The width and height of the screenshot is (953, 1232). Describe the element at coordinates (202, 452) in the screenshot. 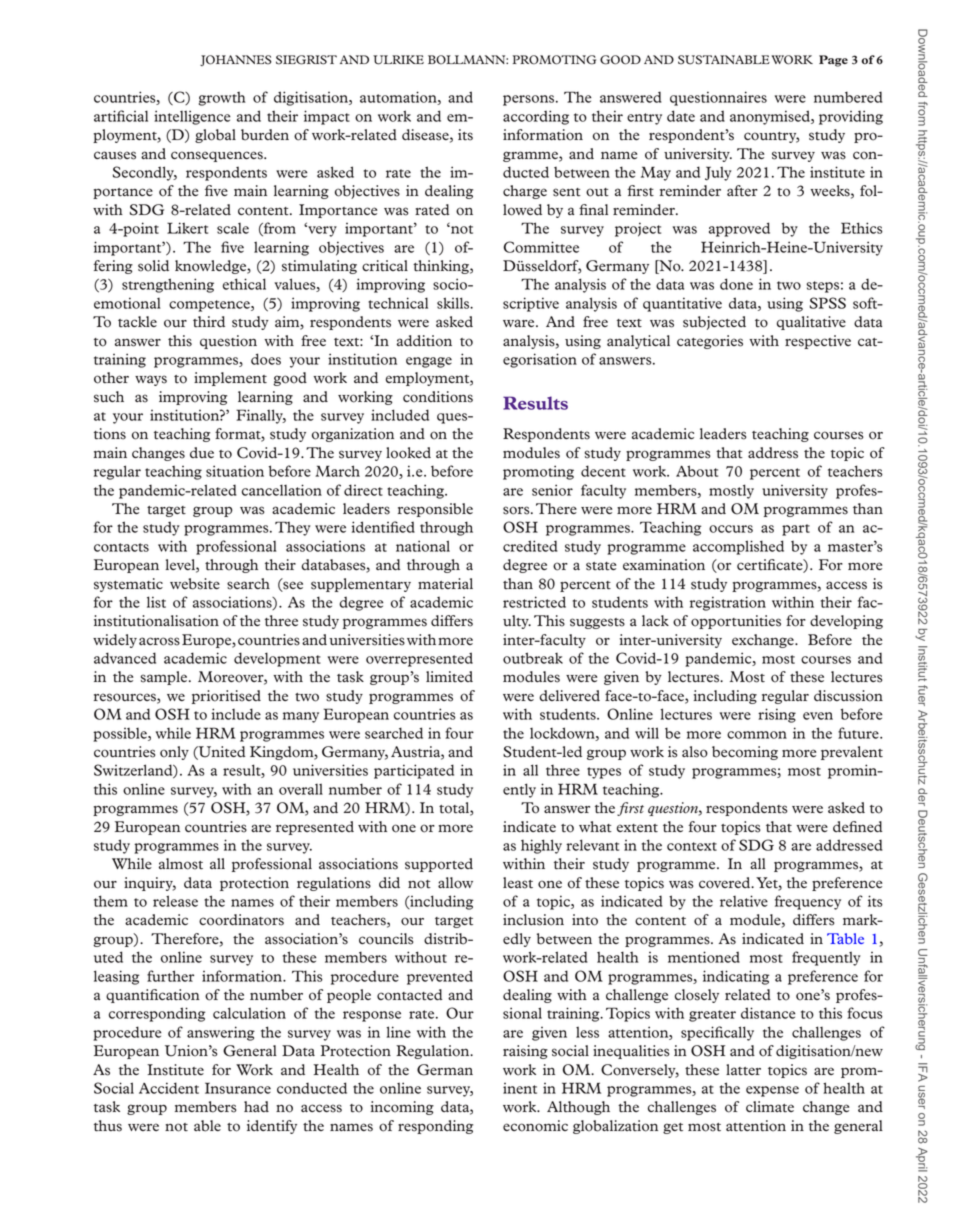

I see `due` at that location.
